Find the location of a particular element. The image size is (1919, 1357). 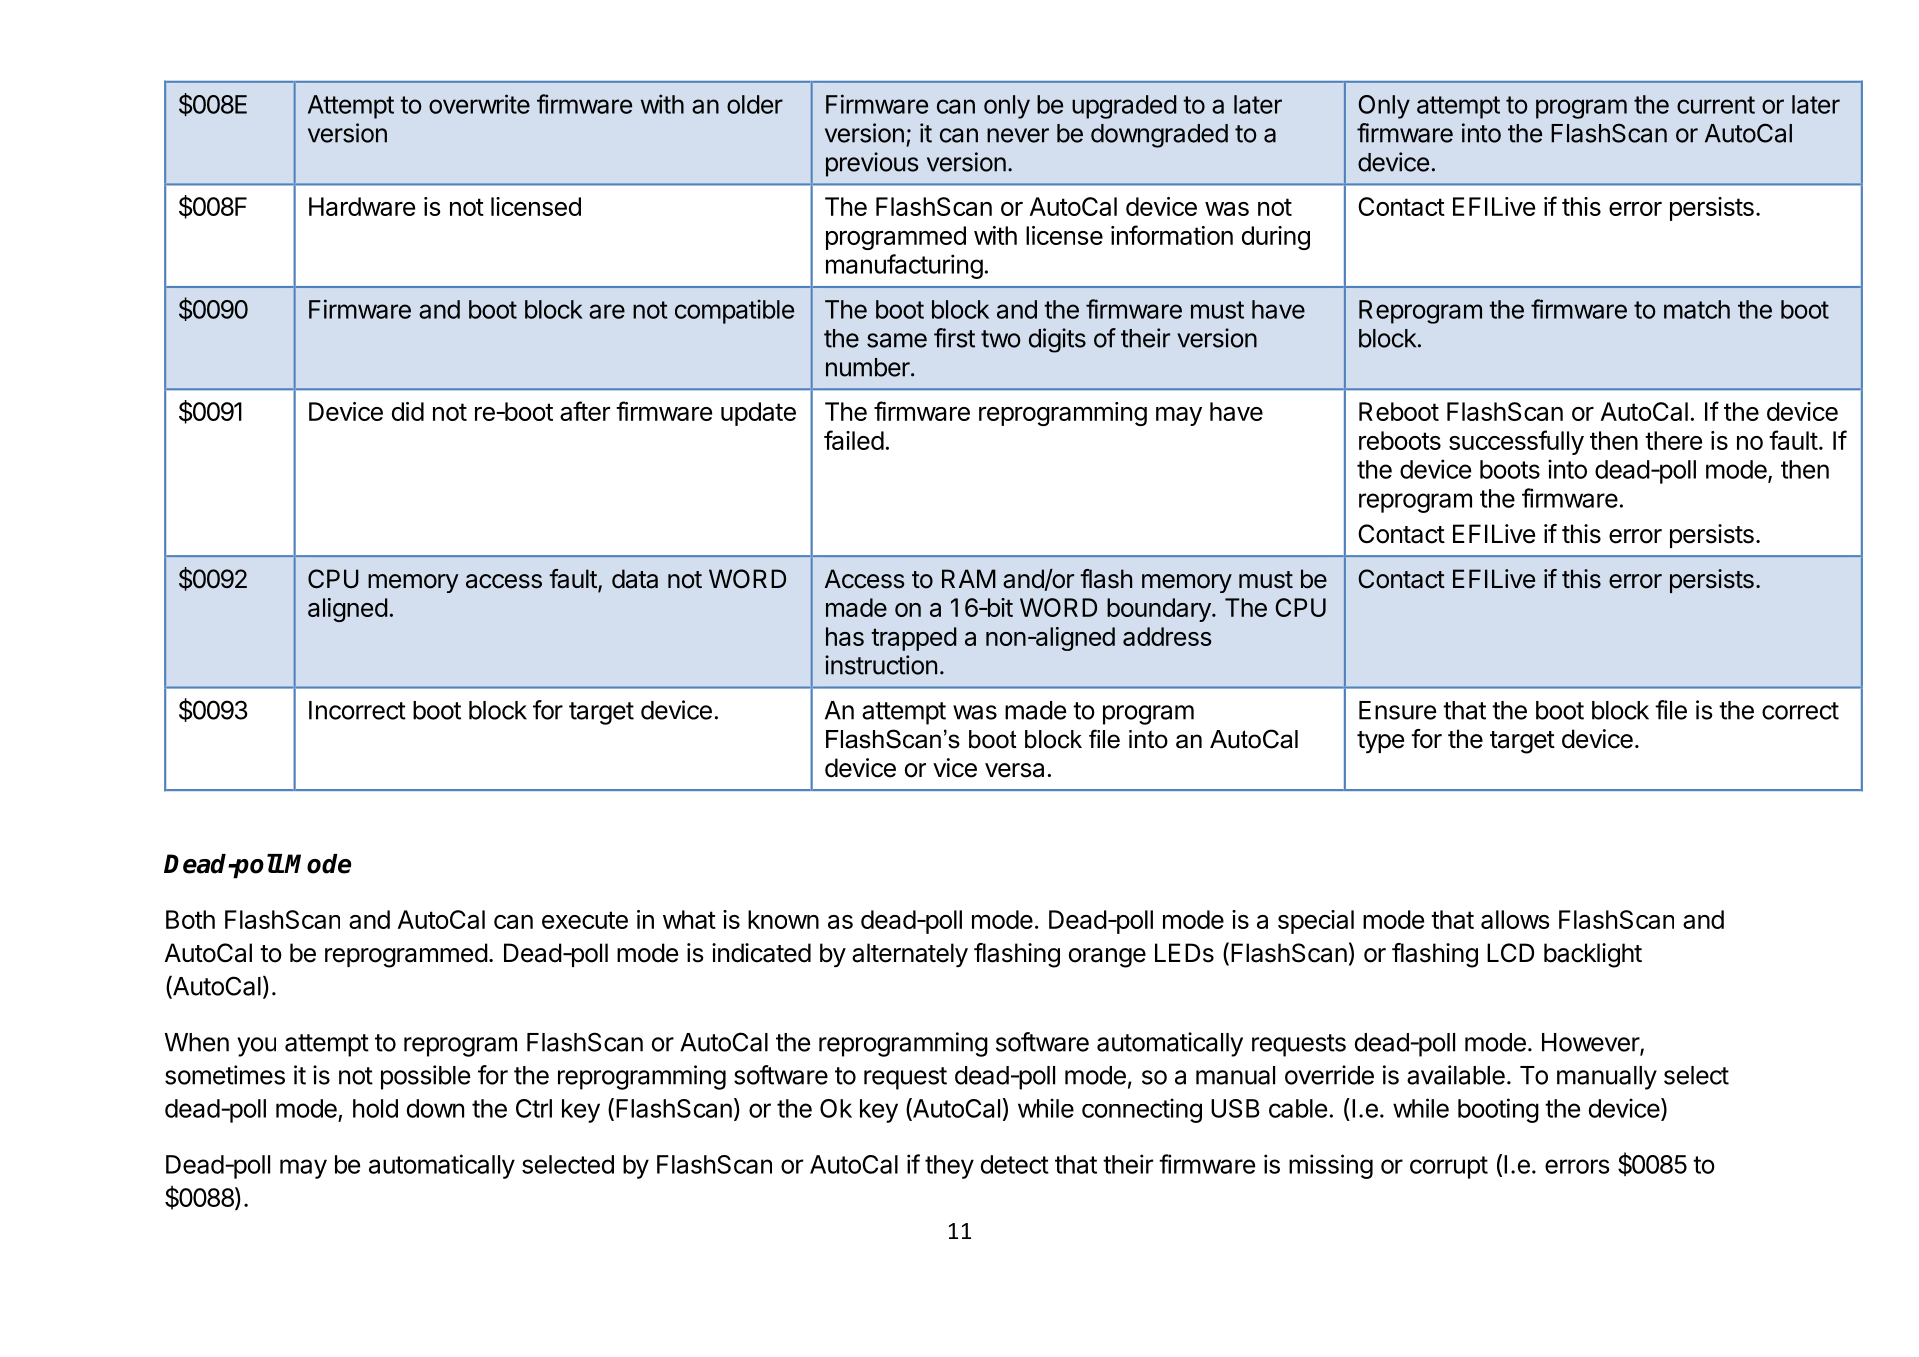

current is located at coordinates (1716, 105).
